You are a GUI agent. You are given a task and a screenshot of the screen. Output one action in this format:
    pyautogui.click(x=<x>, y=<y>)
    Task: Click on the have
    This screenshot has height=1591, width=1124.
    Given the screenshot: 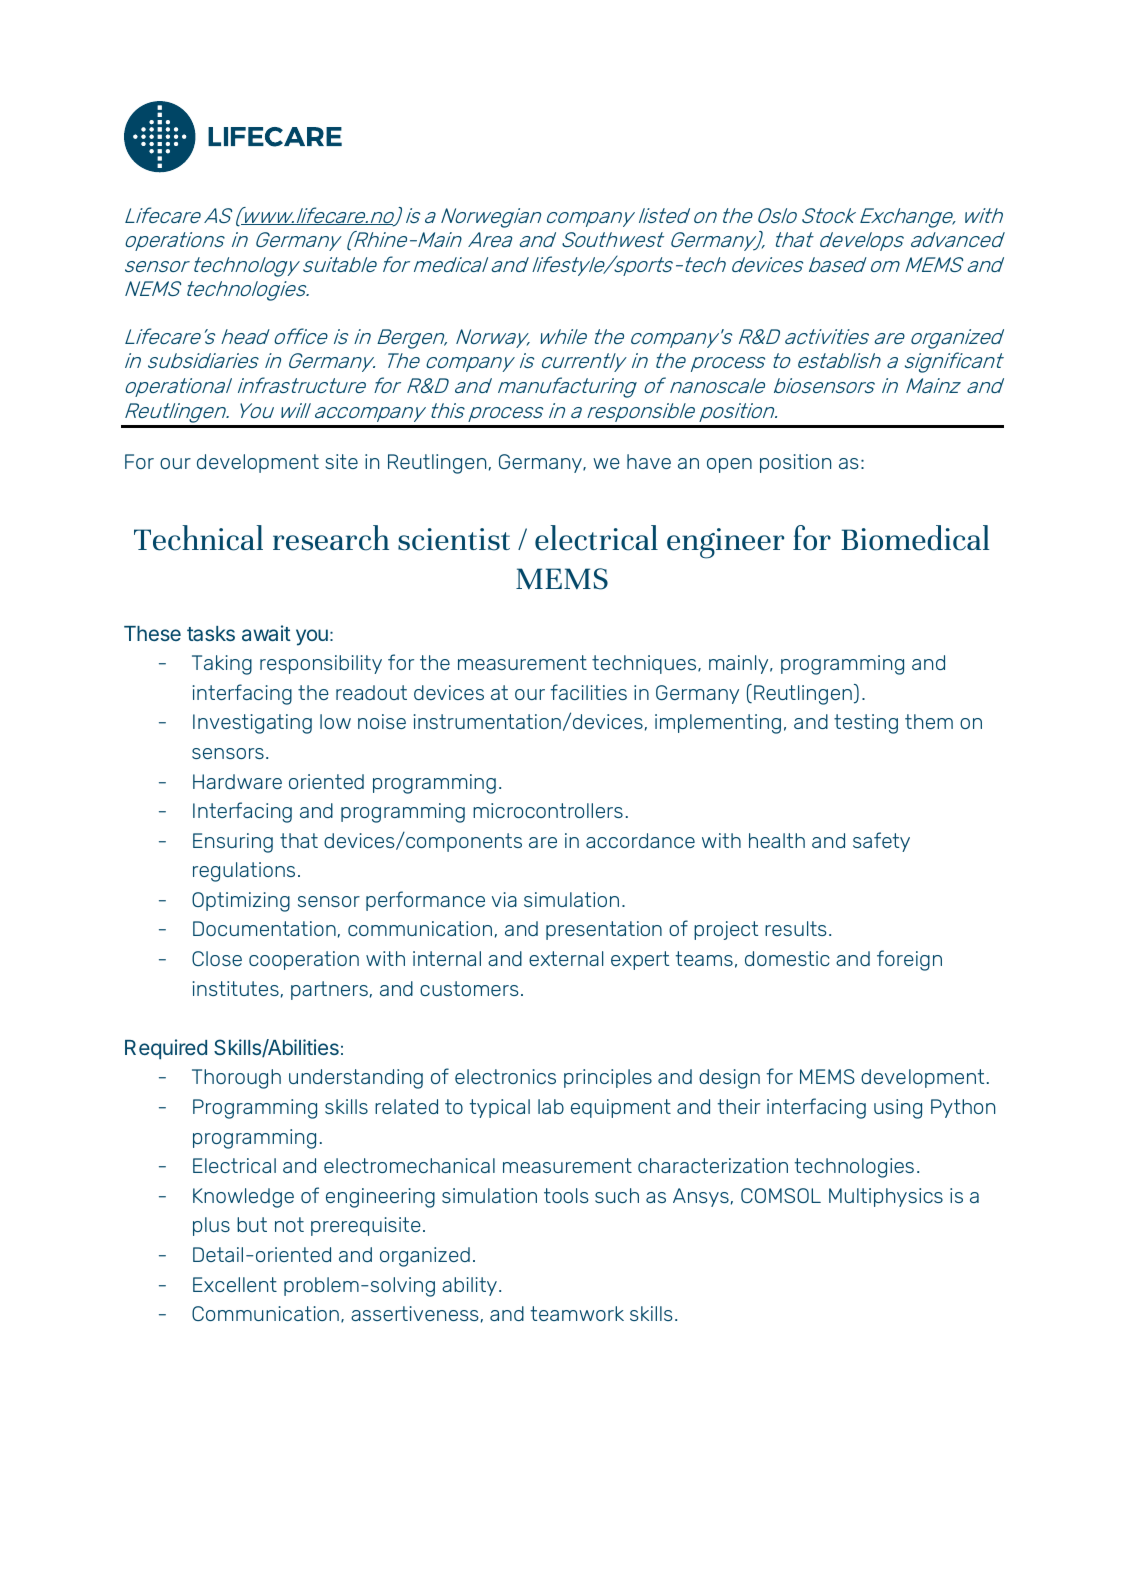 What is the action you would take?
    pyautogui.click(x=649, y=461)
